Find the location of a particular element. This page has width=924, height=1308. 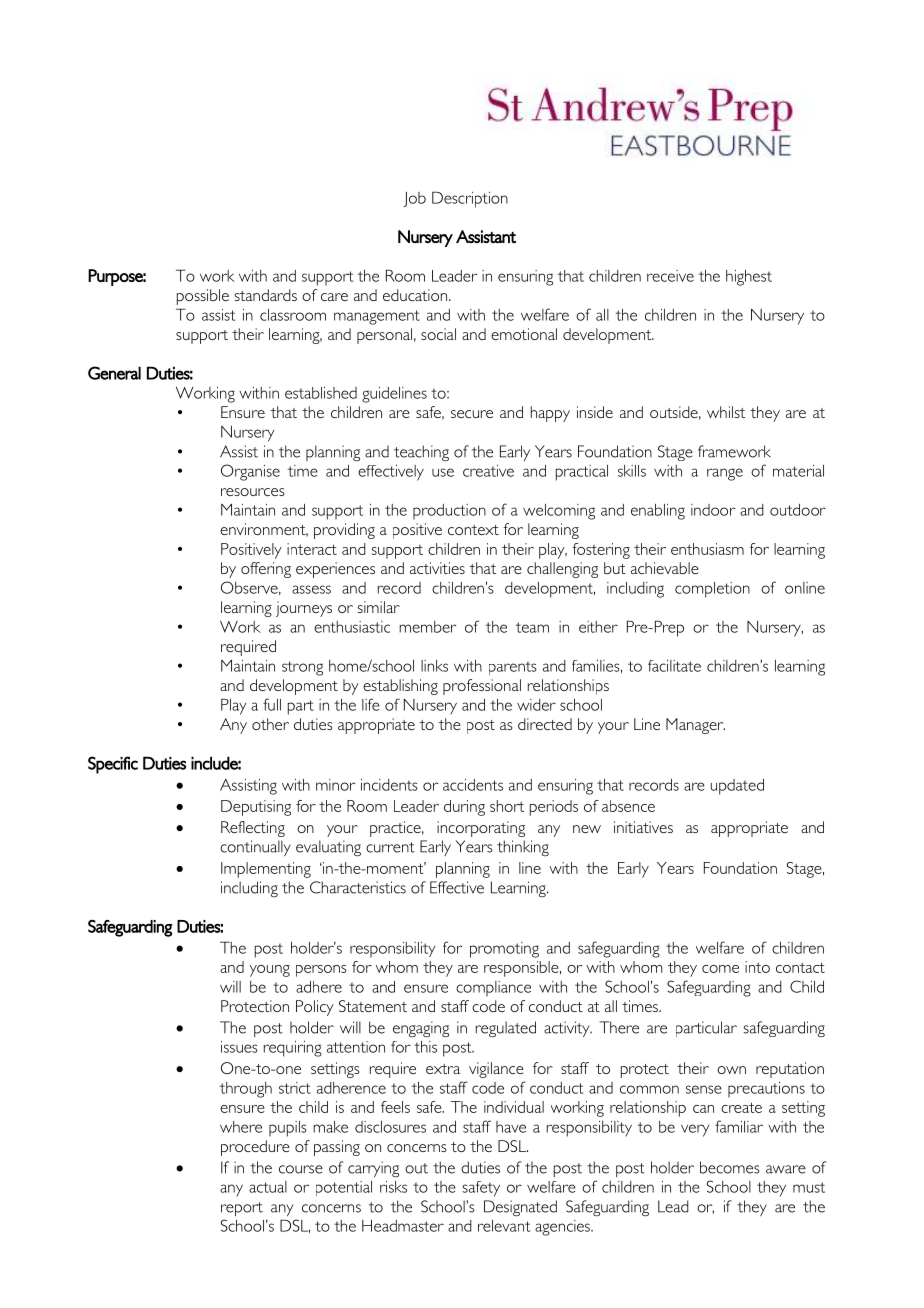

range is located at coordinates (725, 474).
